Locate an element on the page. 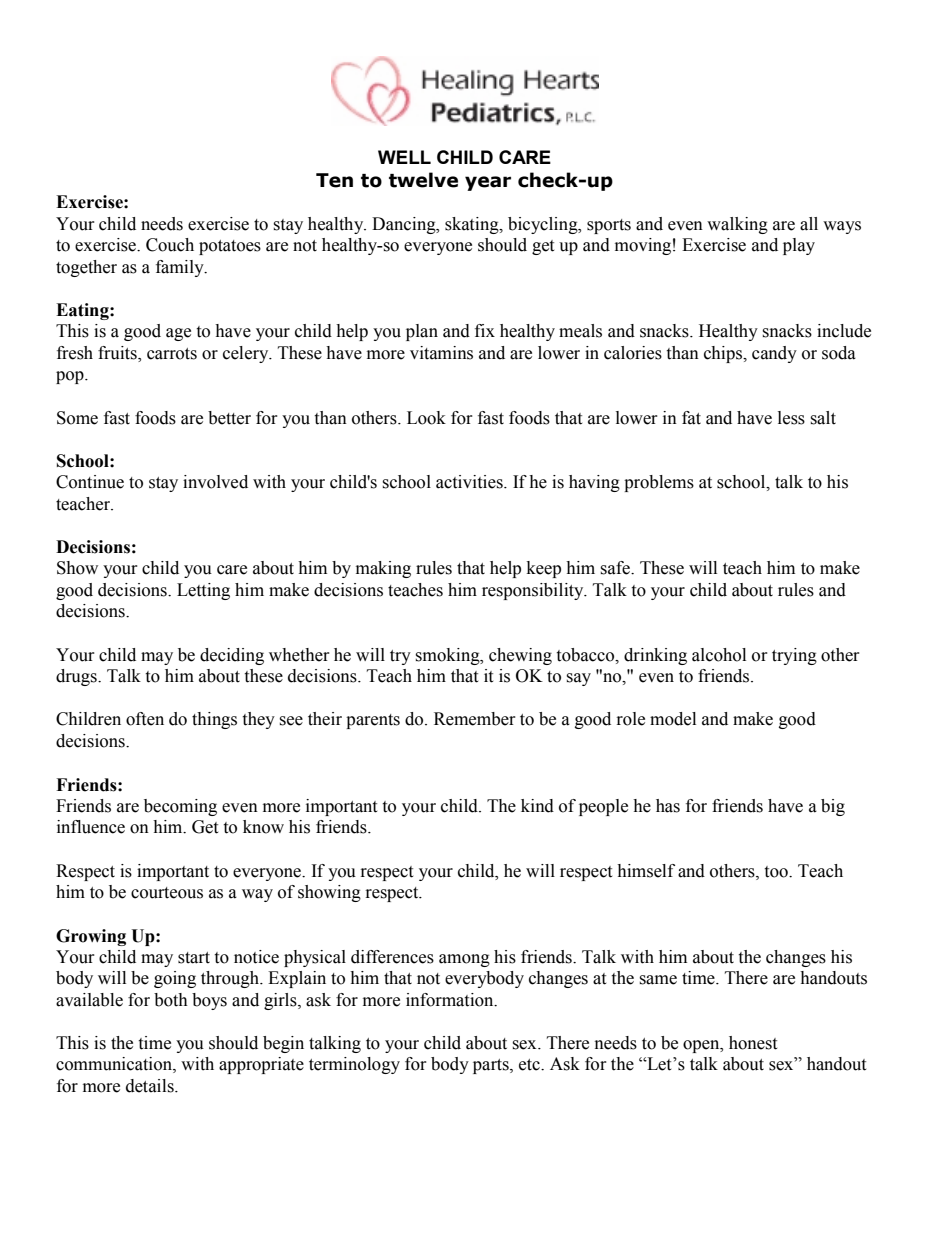 The image size is (952, 1233). year is located at coordinates (488, 183).
